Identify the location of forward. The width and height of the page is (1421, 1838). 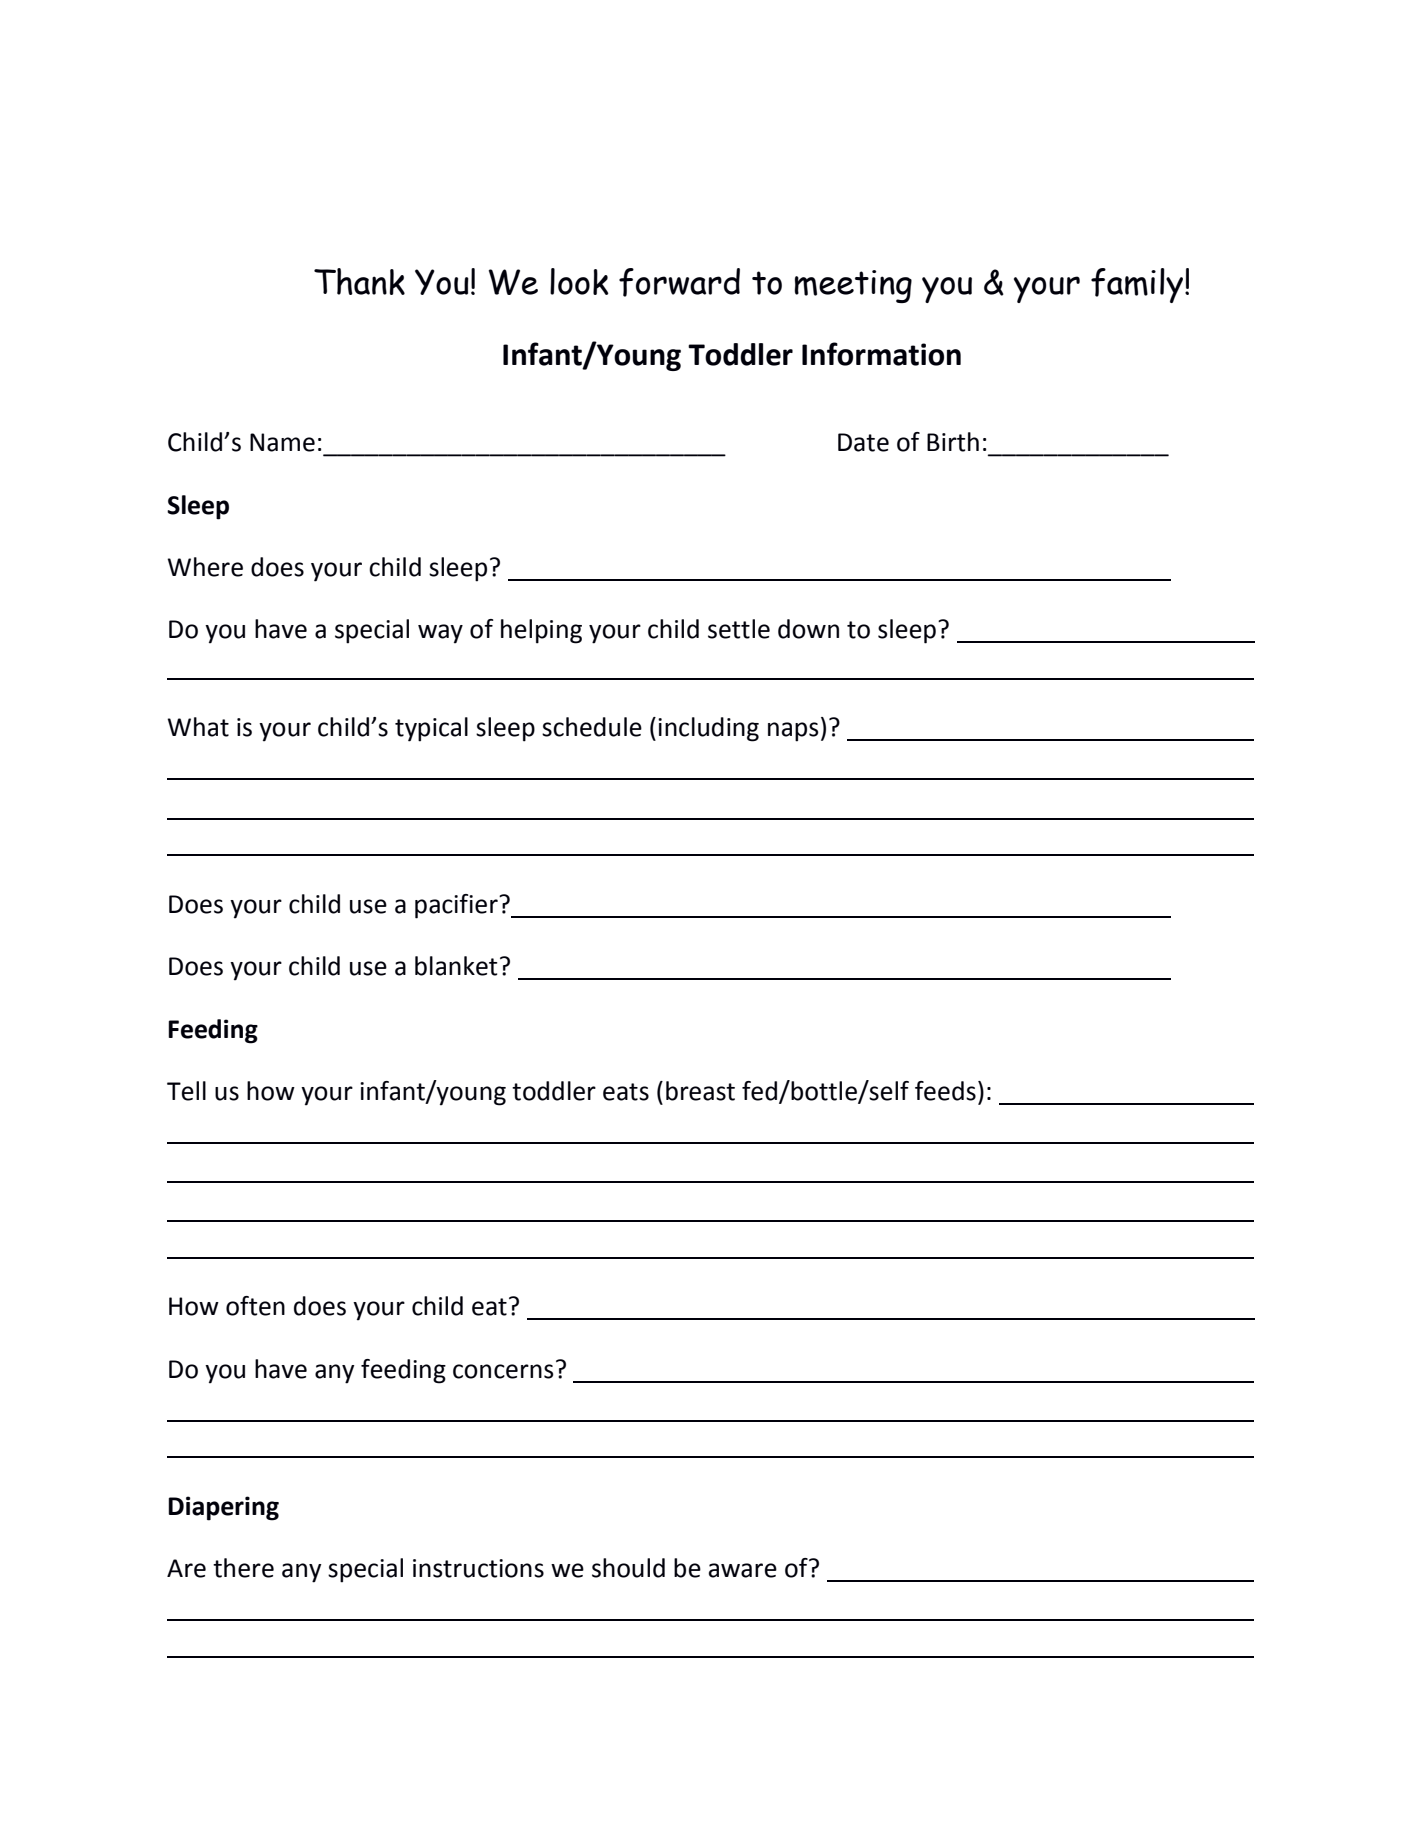
(679, 282).
